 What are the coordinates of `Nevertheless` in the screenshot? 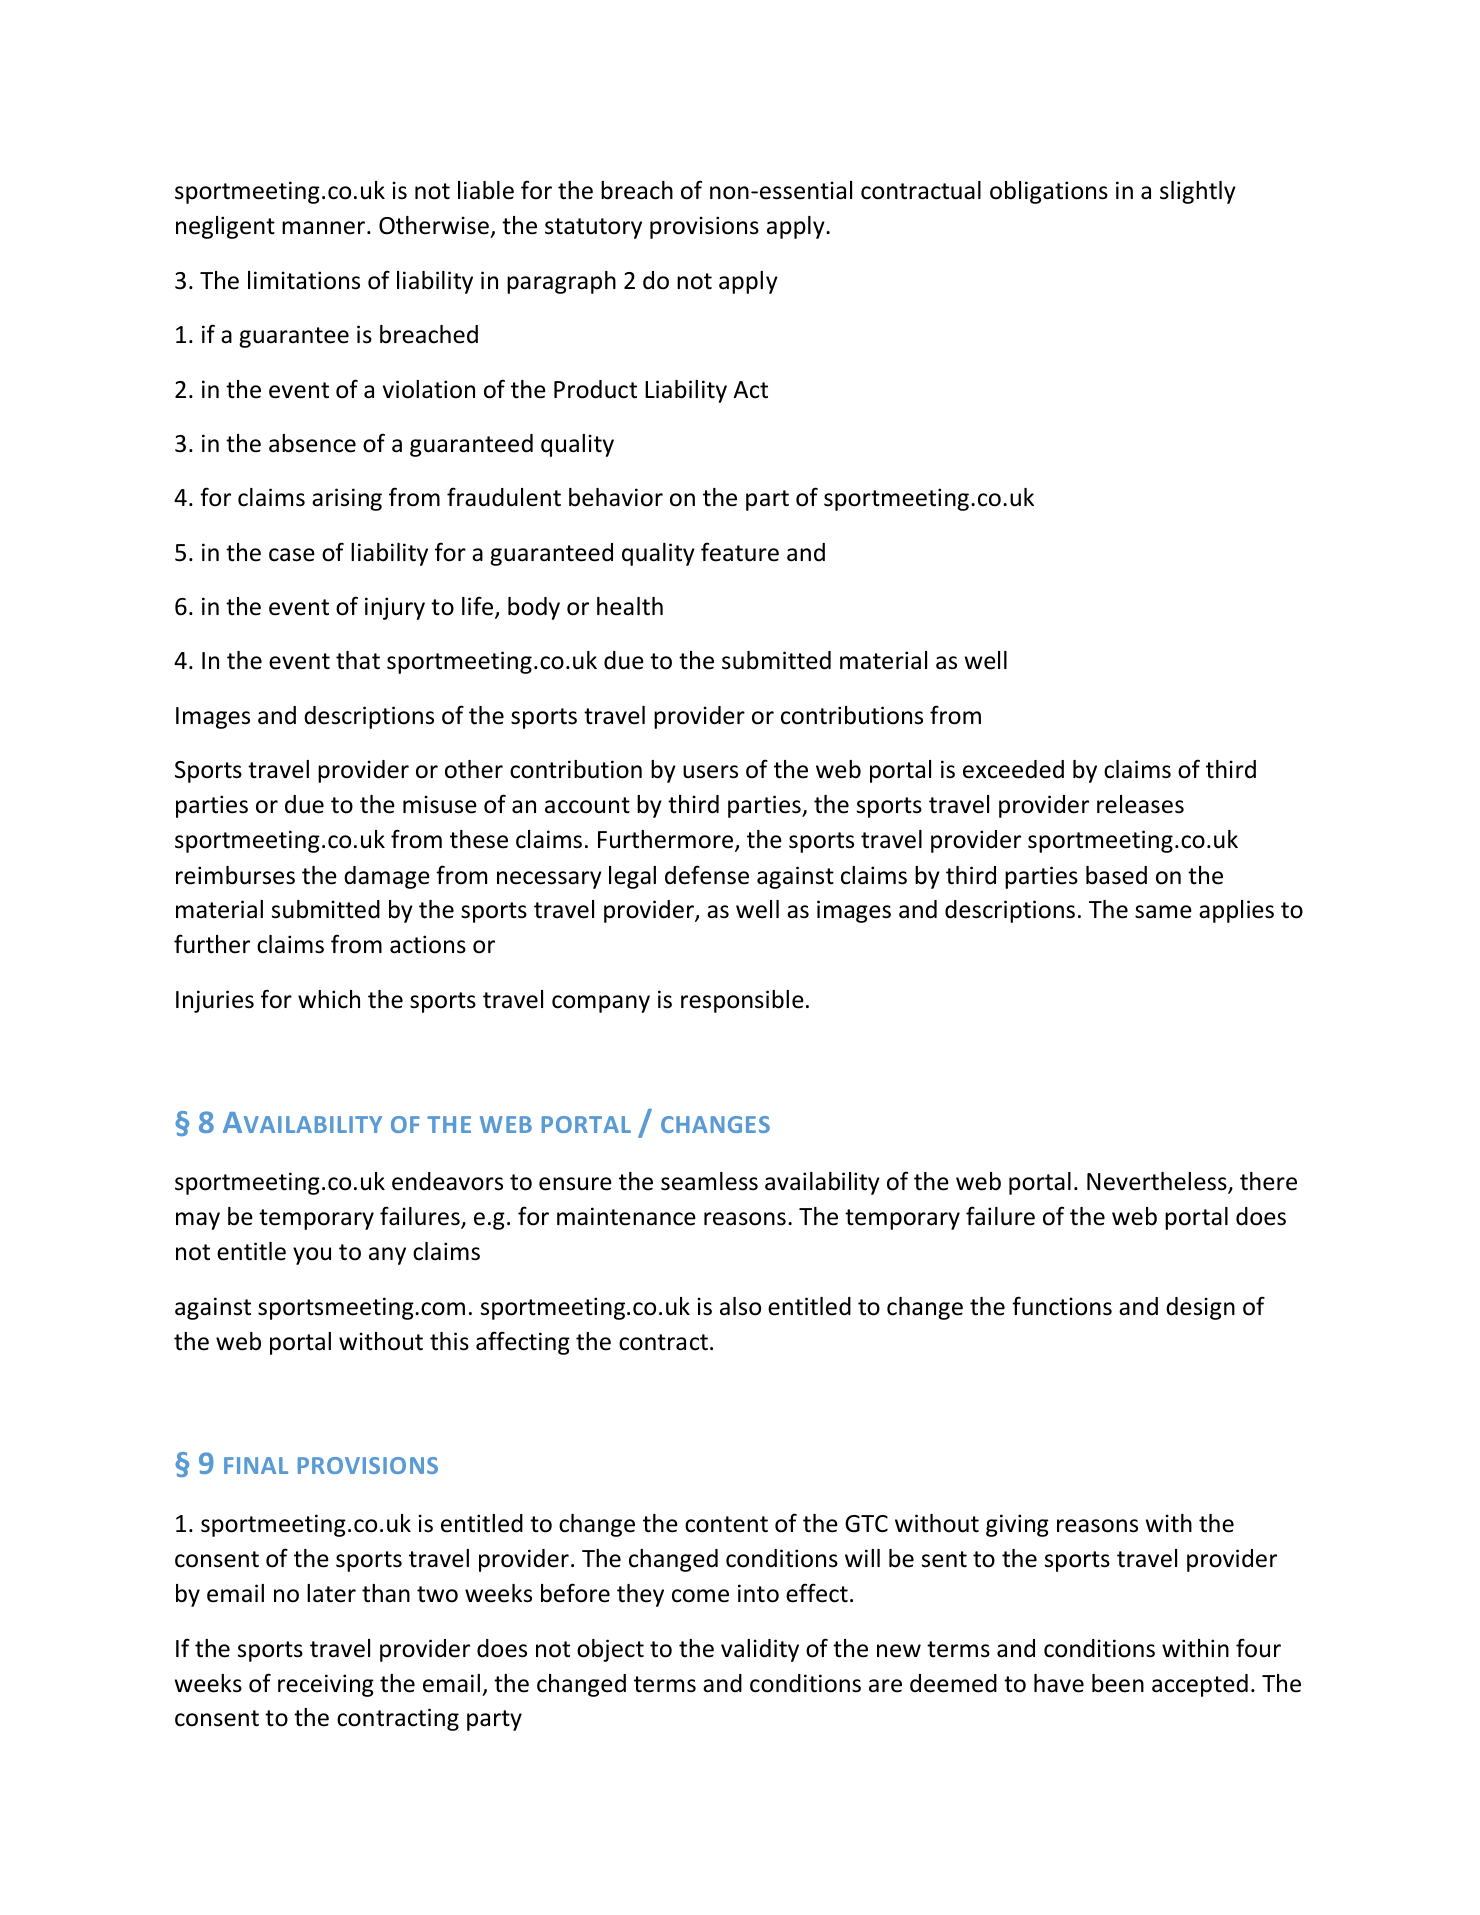 It's located at (1158, 1182).
